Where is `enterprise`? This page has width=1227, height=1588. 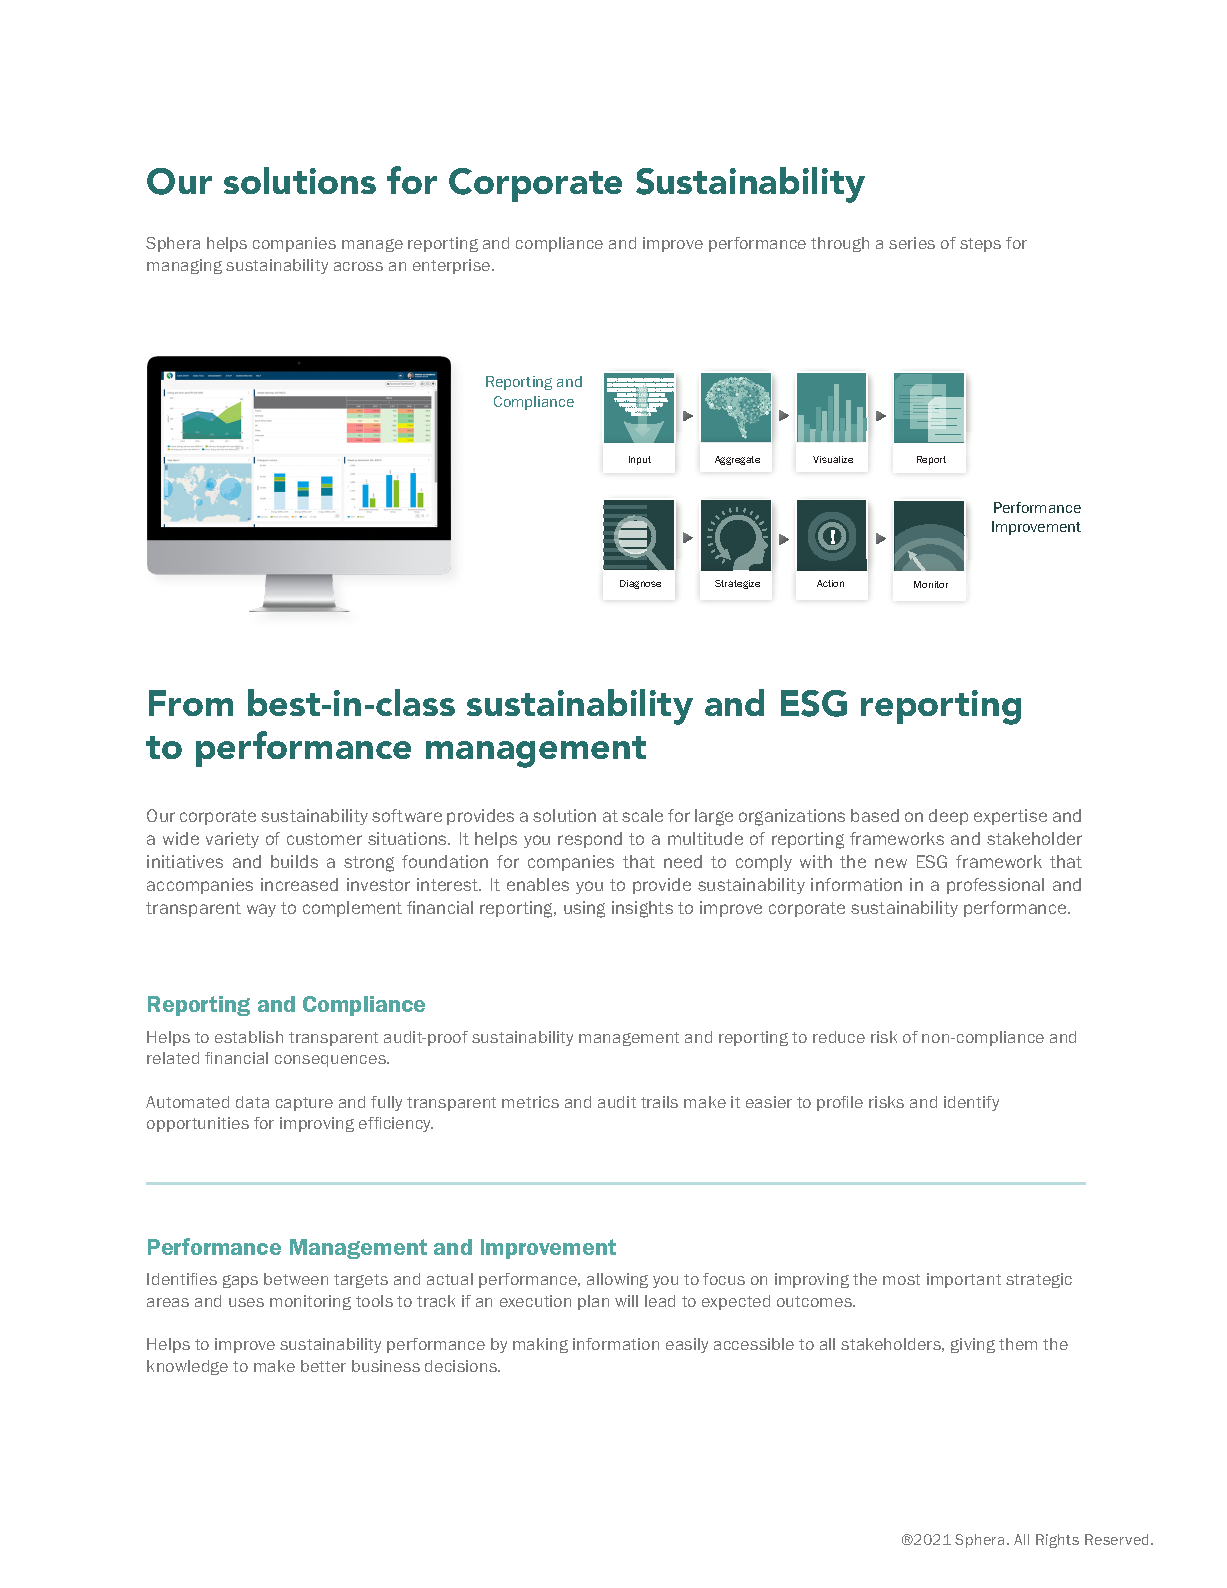
enterprise is located at coordinates (453, 266).
